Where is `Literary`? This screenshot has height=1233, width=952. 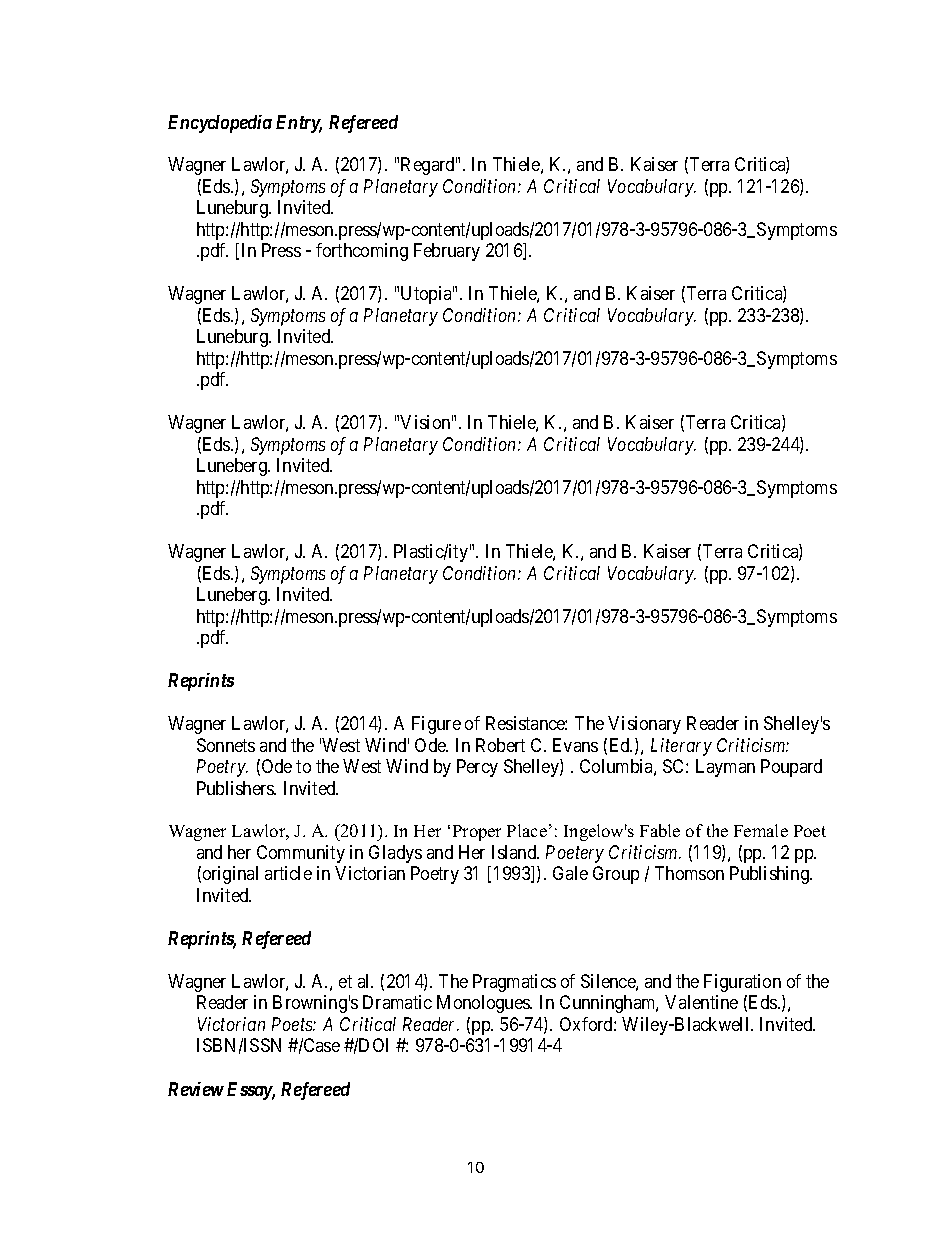
Literary is located at coordinates (681, 747).
